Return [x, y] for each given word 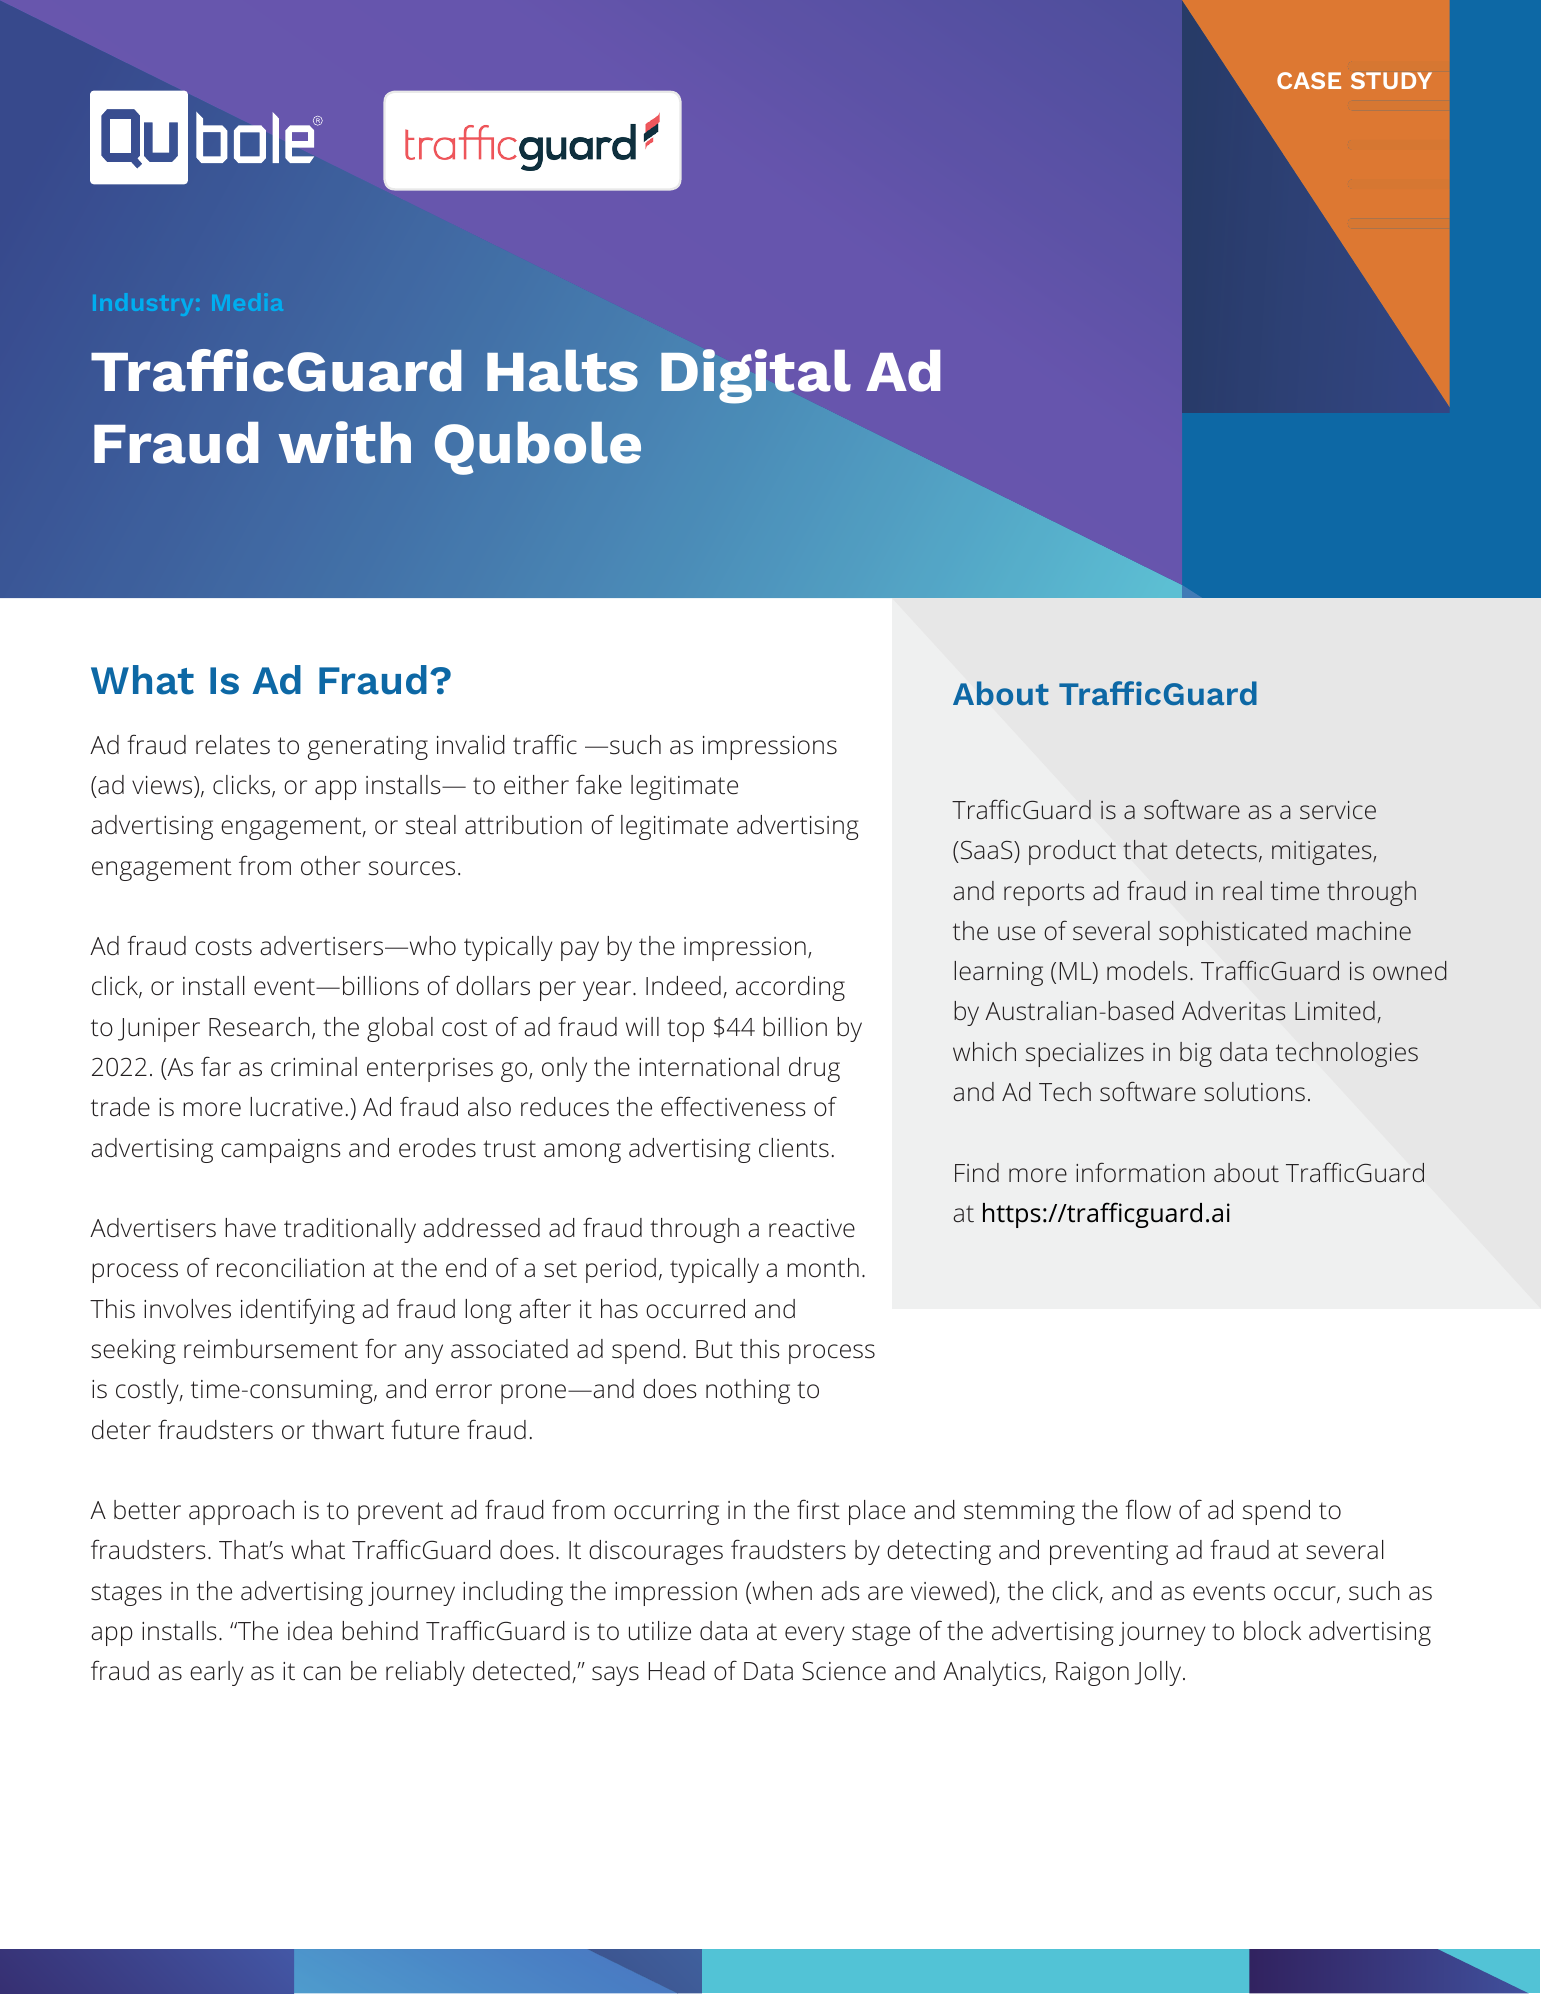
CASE [1309, 80]
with [345, 442]
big [1196, 1054]
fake [599, 784]
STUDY [1391, 80]
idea [310, 1631]
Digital [756, 376]
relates [233, 745]
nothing [748, 1391]
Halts [562, 371]
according [790, 988]
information [1140, 1172]
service [1338, 810]
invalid [471, 745]
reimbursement [271, 1349]
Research [259, 1027]
